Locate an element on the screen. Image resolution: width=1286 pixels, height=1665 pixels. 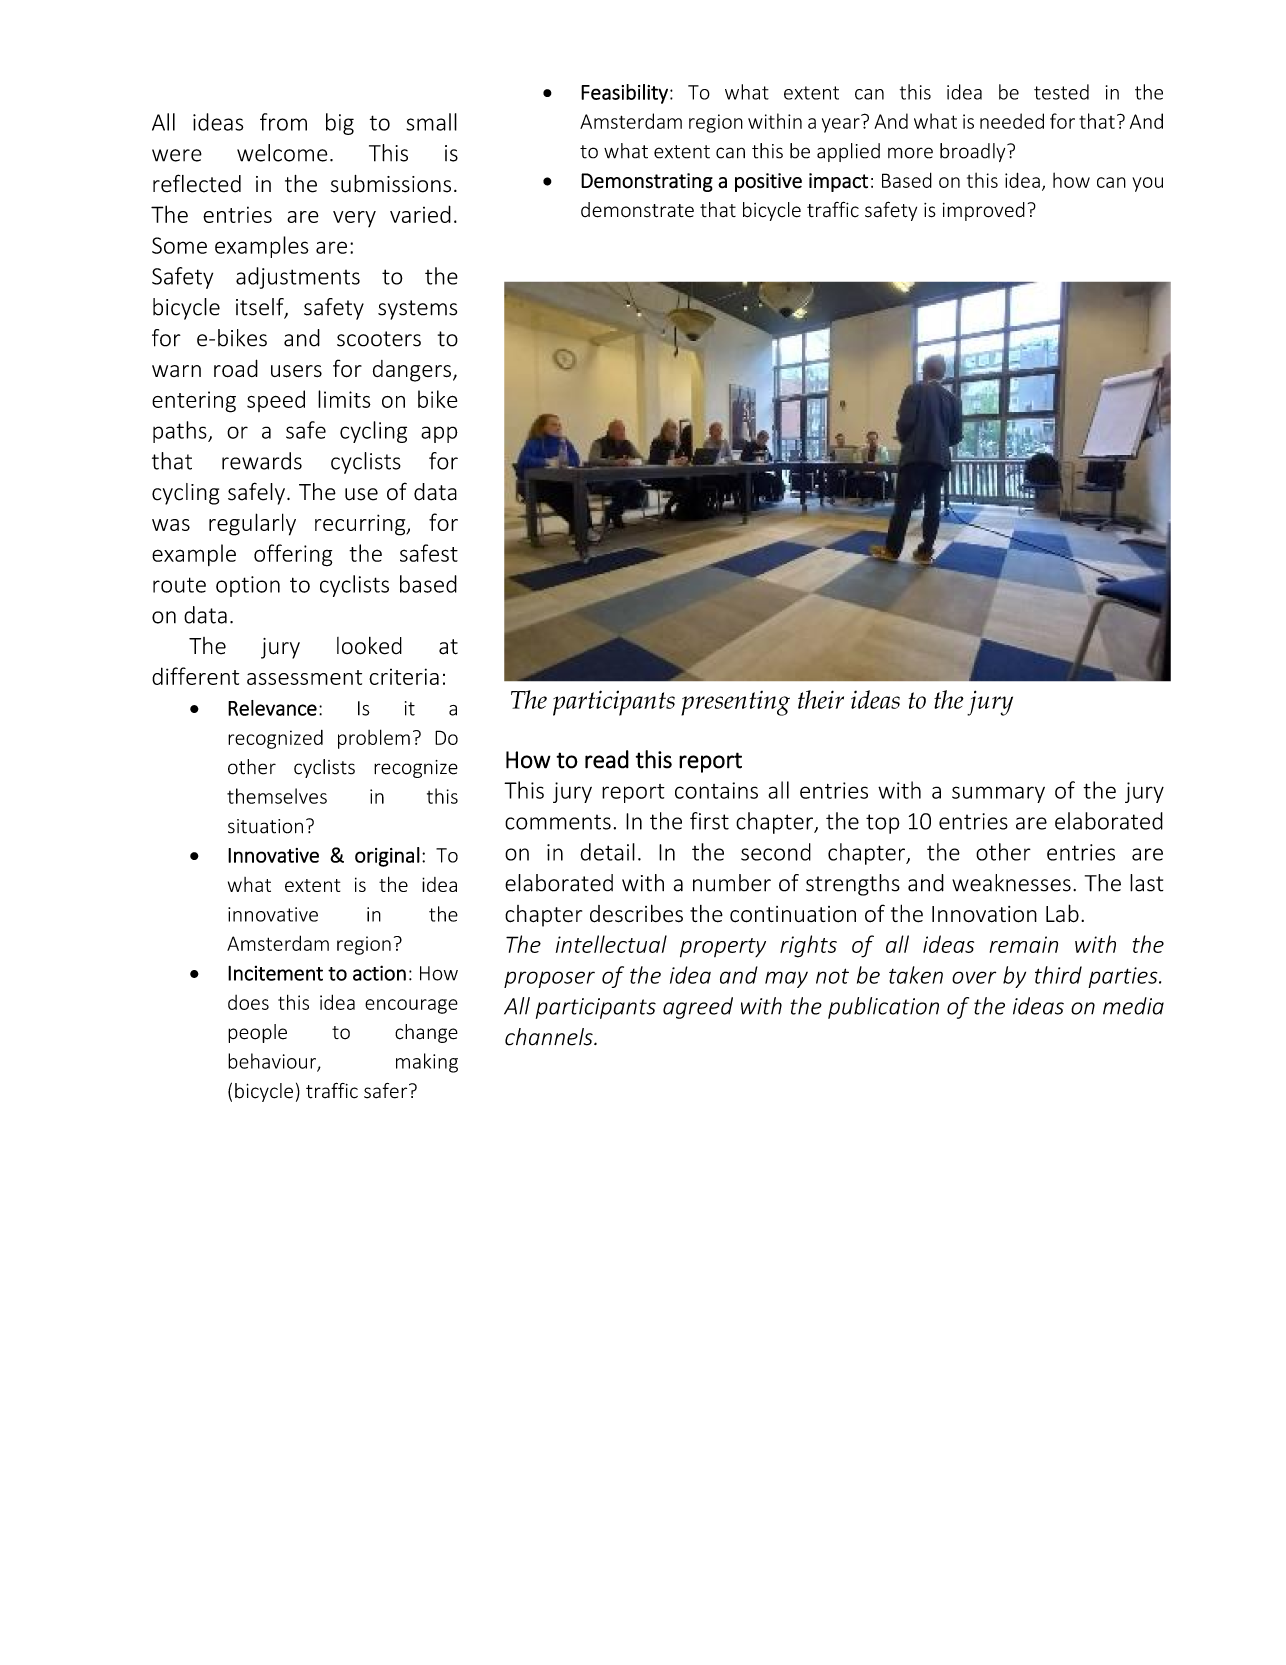
detail is located at coordinates (607, 852).
